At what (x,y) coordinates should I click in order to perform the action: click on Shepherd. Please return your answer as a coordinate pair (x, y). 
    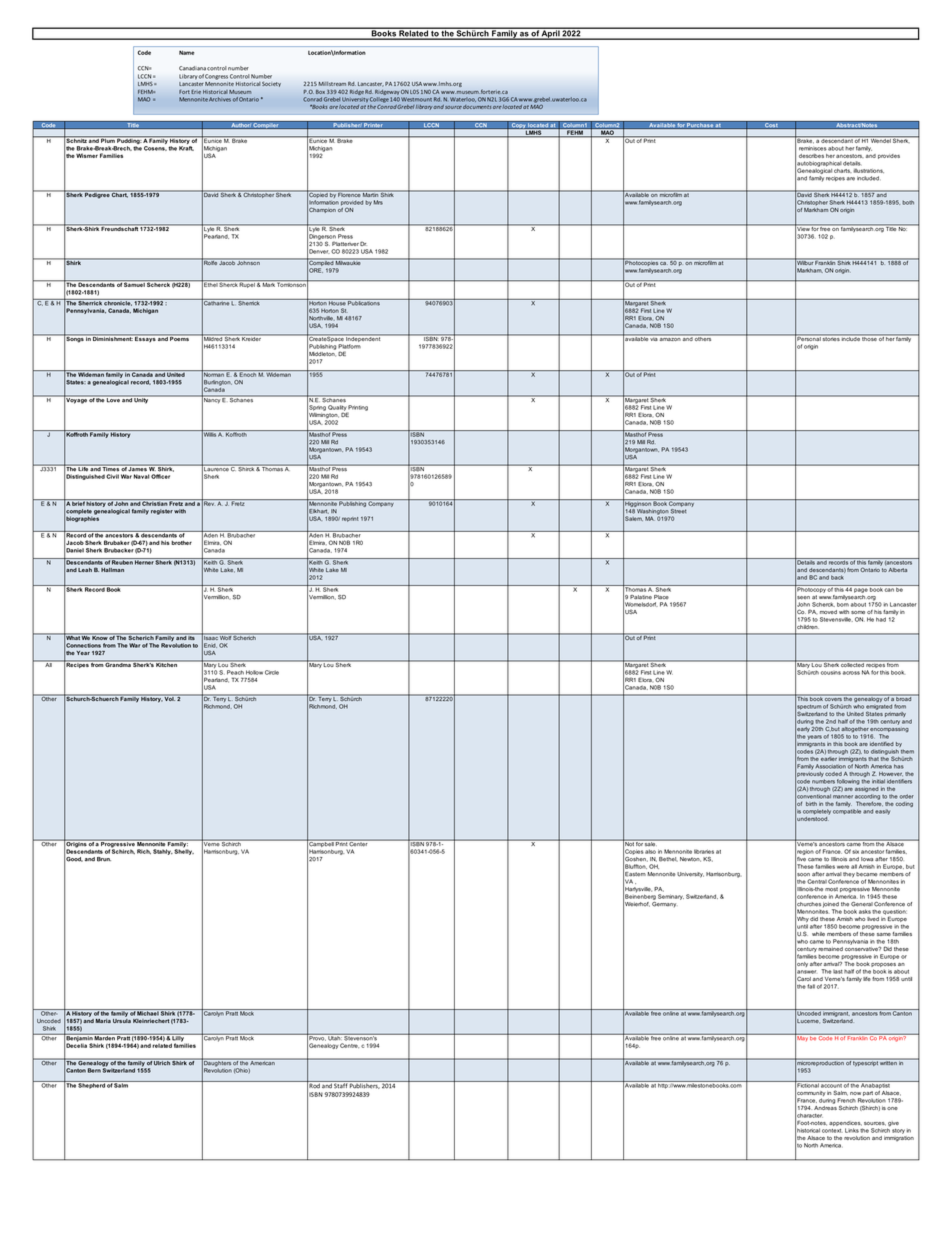
    Looking at the image, I should click on (92, 1085).
